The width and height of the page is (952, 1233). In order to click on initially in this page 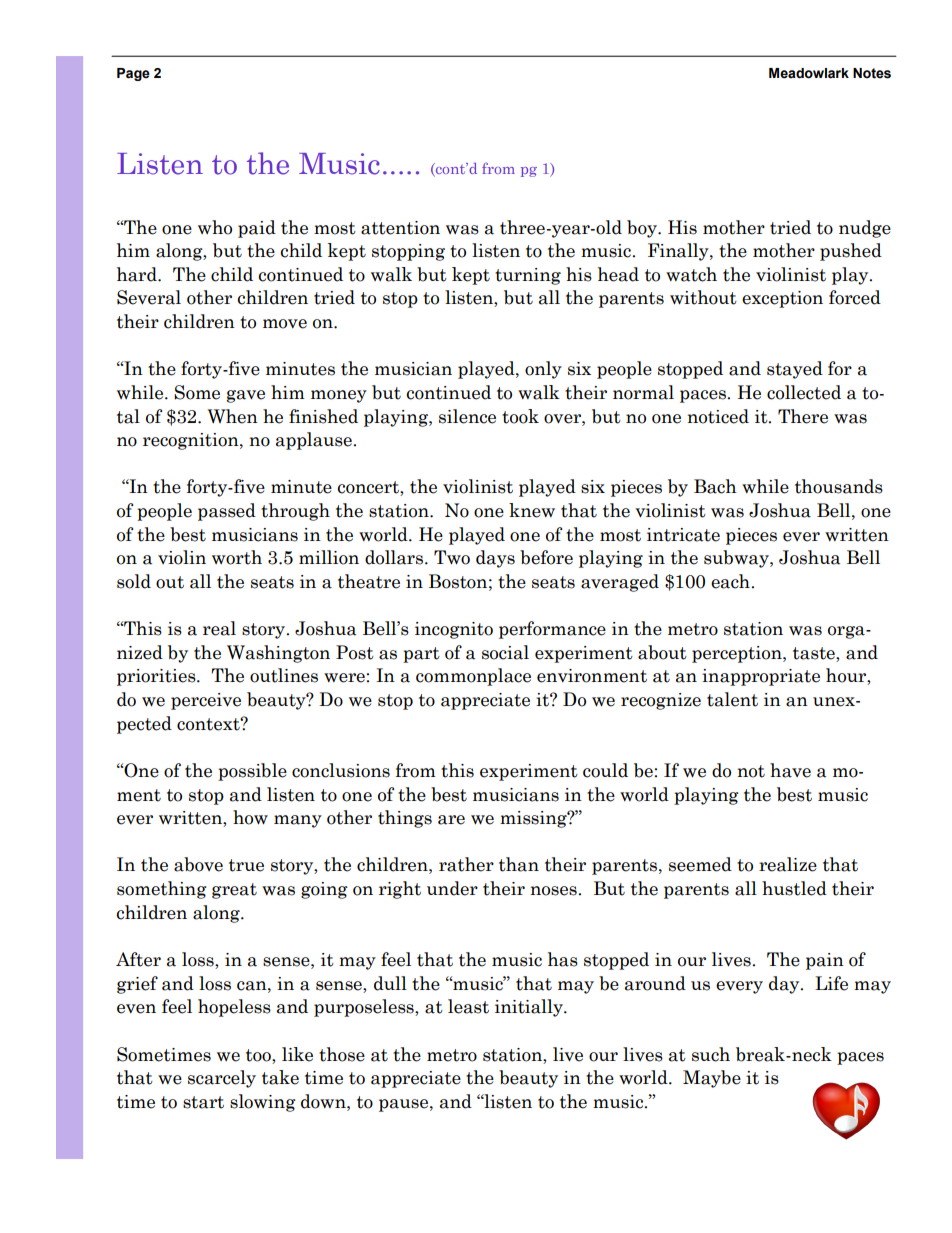, I will do `click(530, 1008)`.
